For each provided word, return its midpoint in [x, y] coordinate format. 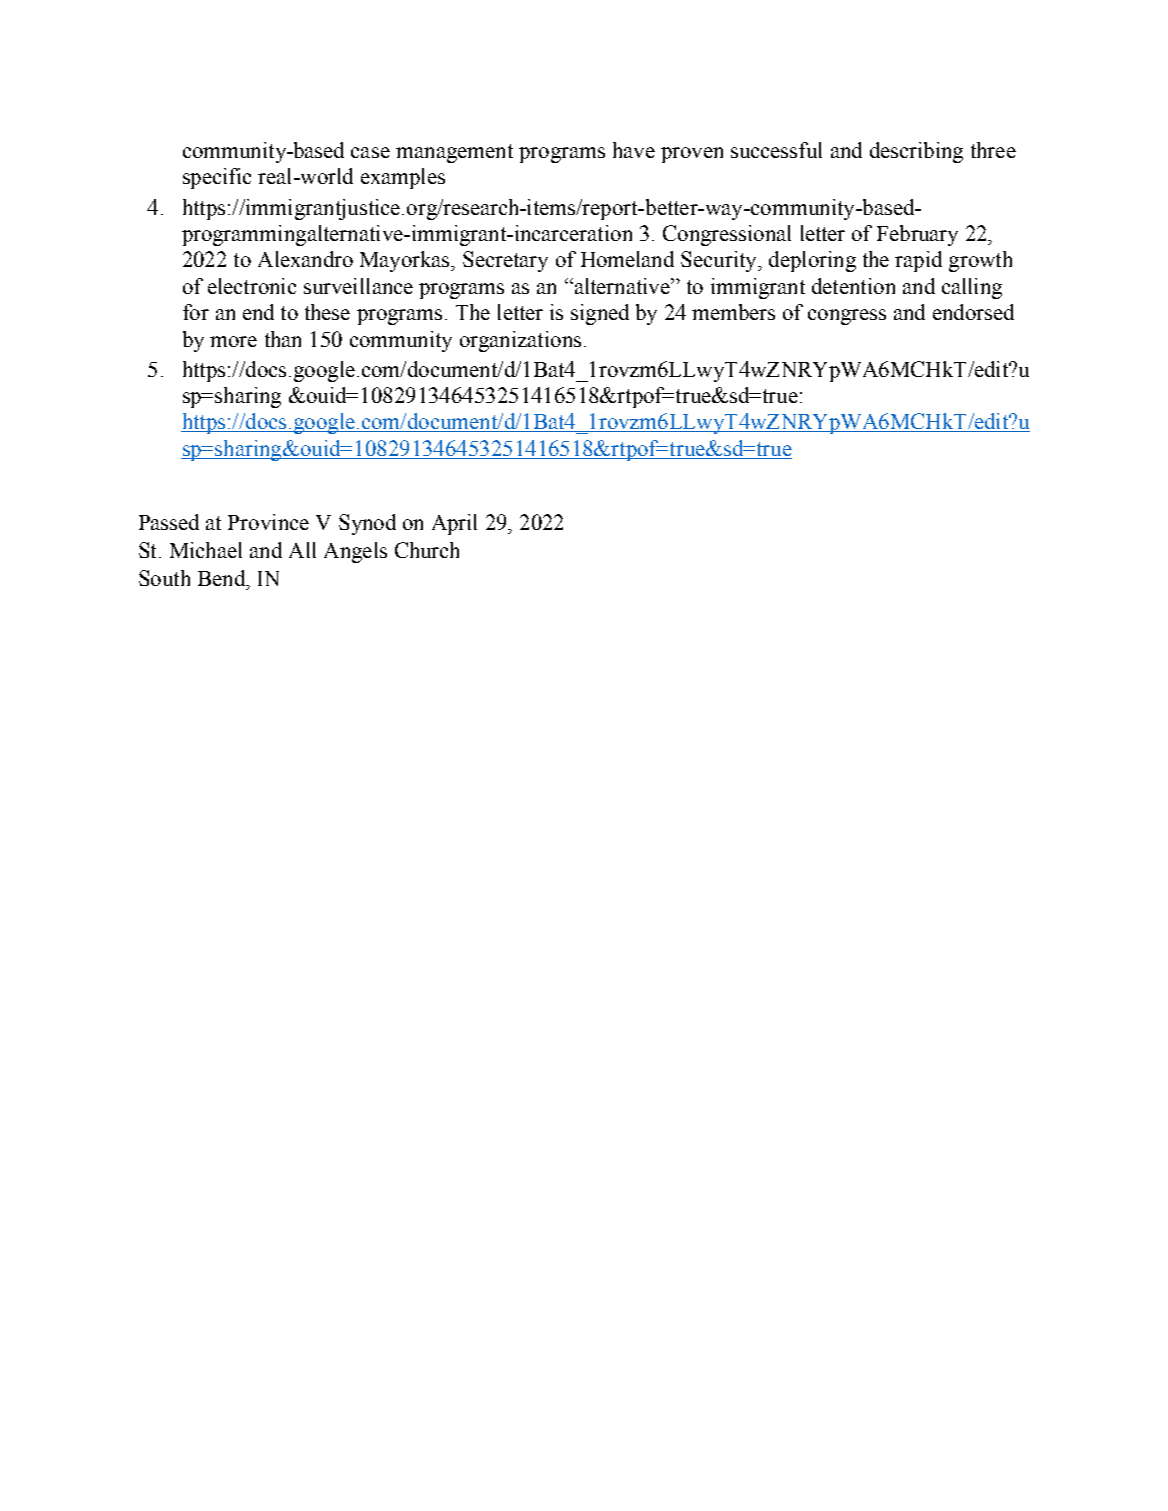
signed [600, 314]
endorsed [973, 312]
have [634, 150]
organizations [520, 341]
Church [427, 550]
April [454, 524]
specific [217, 178]
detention [853, 286]
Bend [223, 578]
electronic [252, 286]
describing [916, 152]
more [233, 341]
